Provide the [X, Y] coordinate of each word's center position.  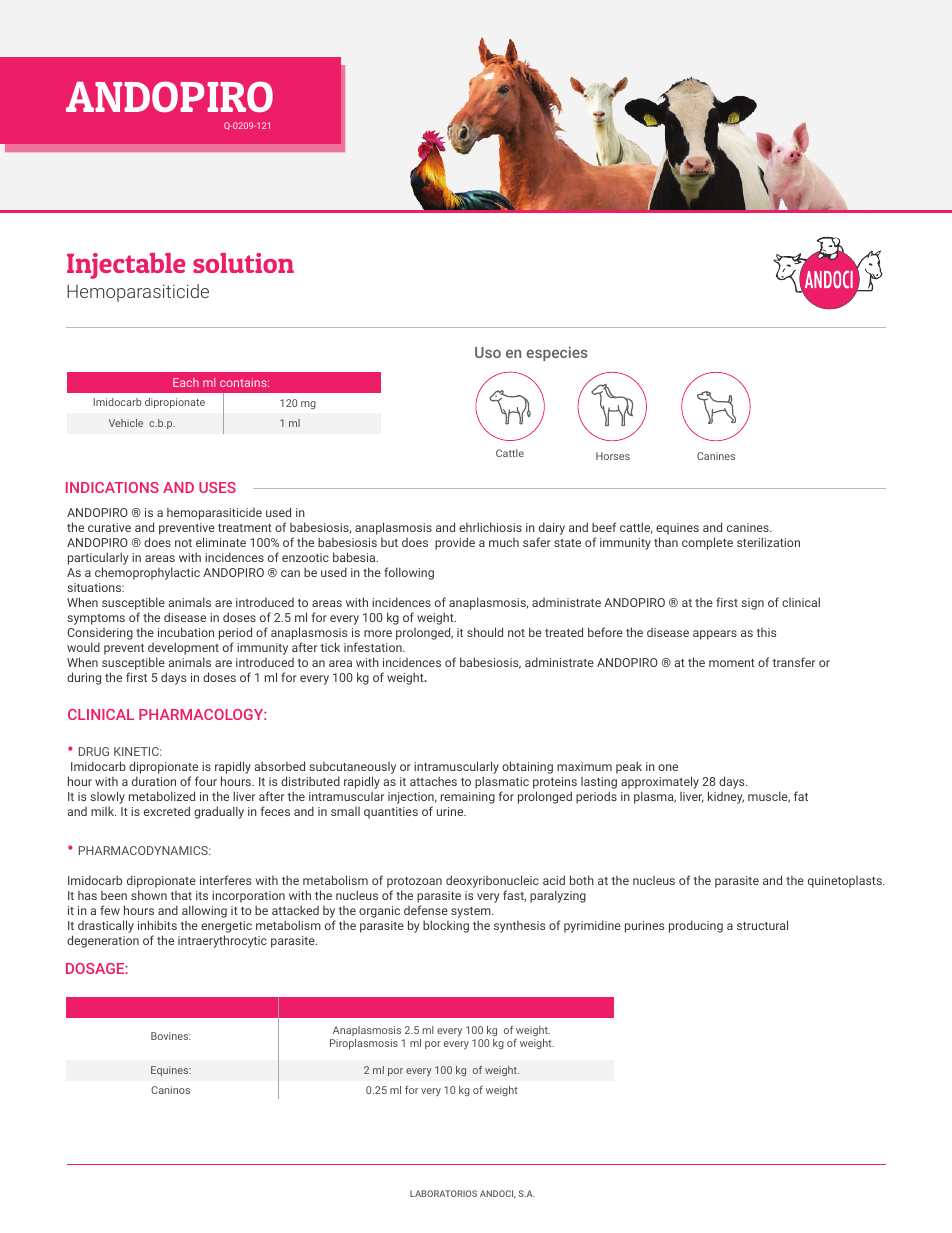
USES [217, 487]
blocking [446, 926]
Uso [488, 352]
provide [455, 543]
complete [707, 543]
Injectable [126, 266]
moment [732, 663]
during [84, 678]
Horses [613, 456]
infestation [374, 647]
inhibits [157, 925]
